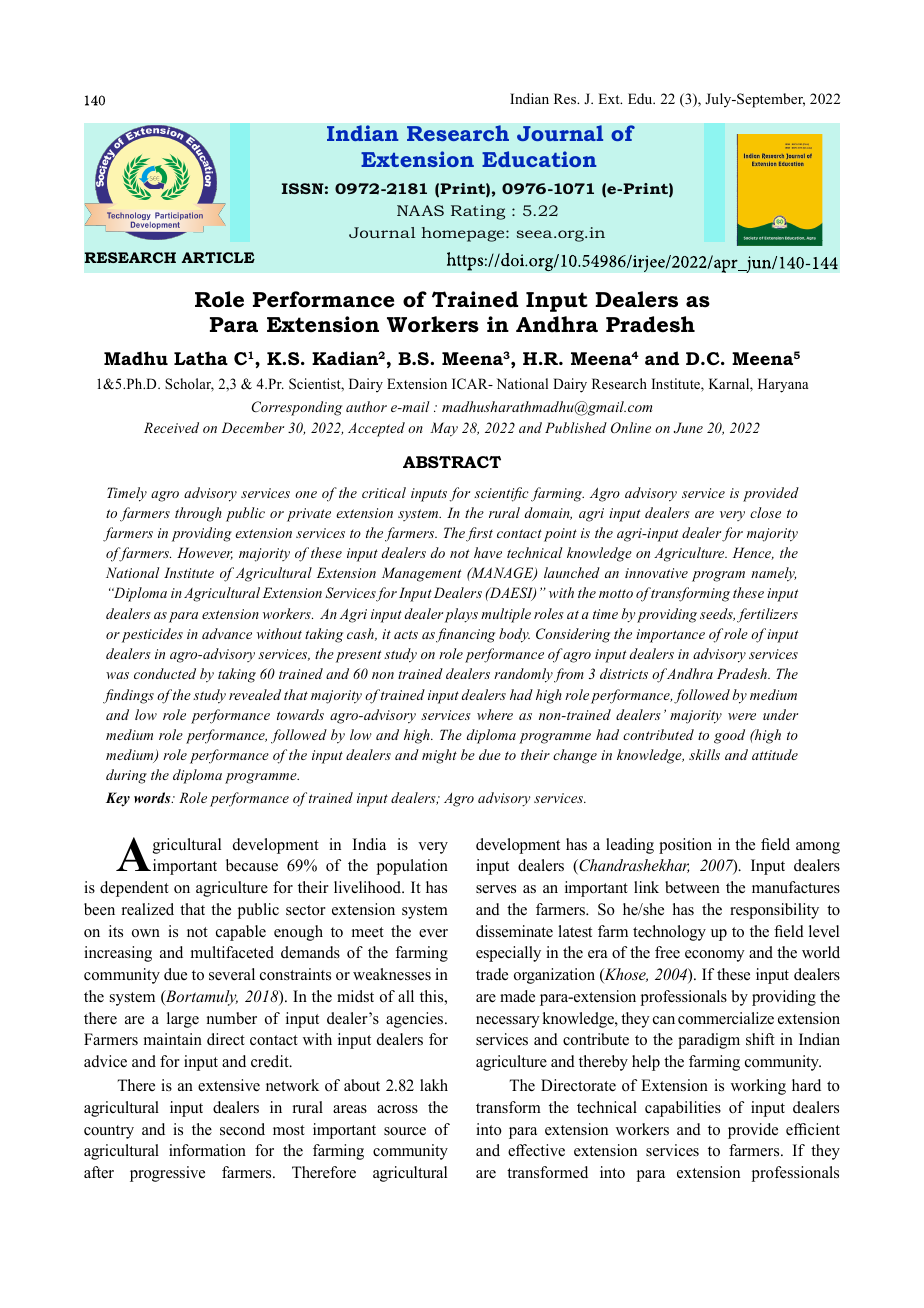 The height and width of the screenshot is (1308, 924). What do you see at coordinates (207, 1150) in the screenshot?
I see `information` at bounding box center [207, 1150].
